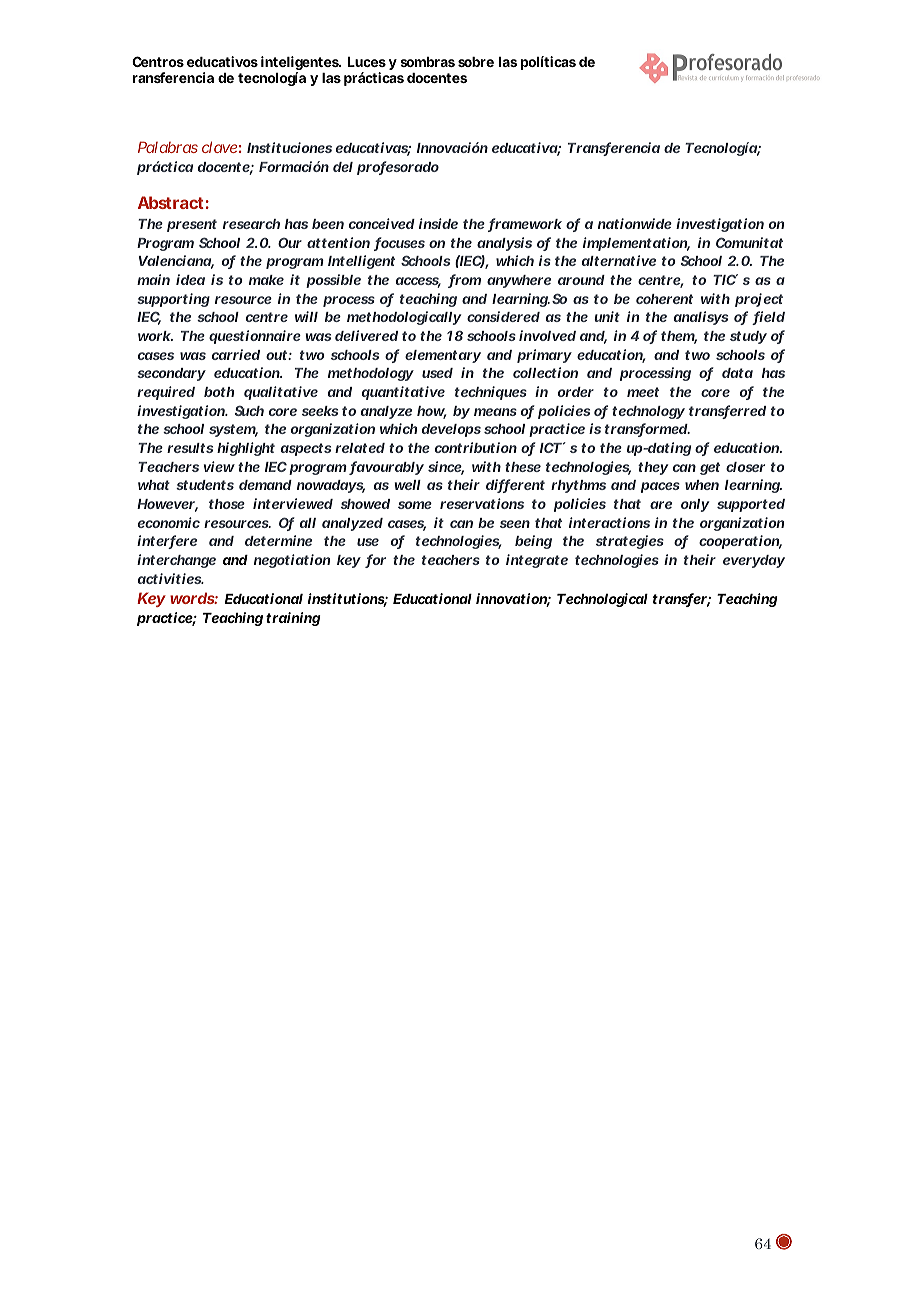 Image resolution: width=924 pixels, height=1308 pixels. What do you see at coordinates (249, 411) in the document?
I see `Such` at bounding box center [249, 411].
